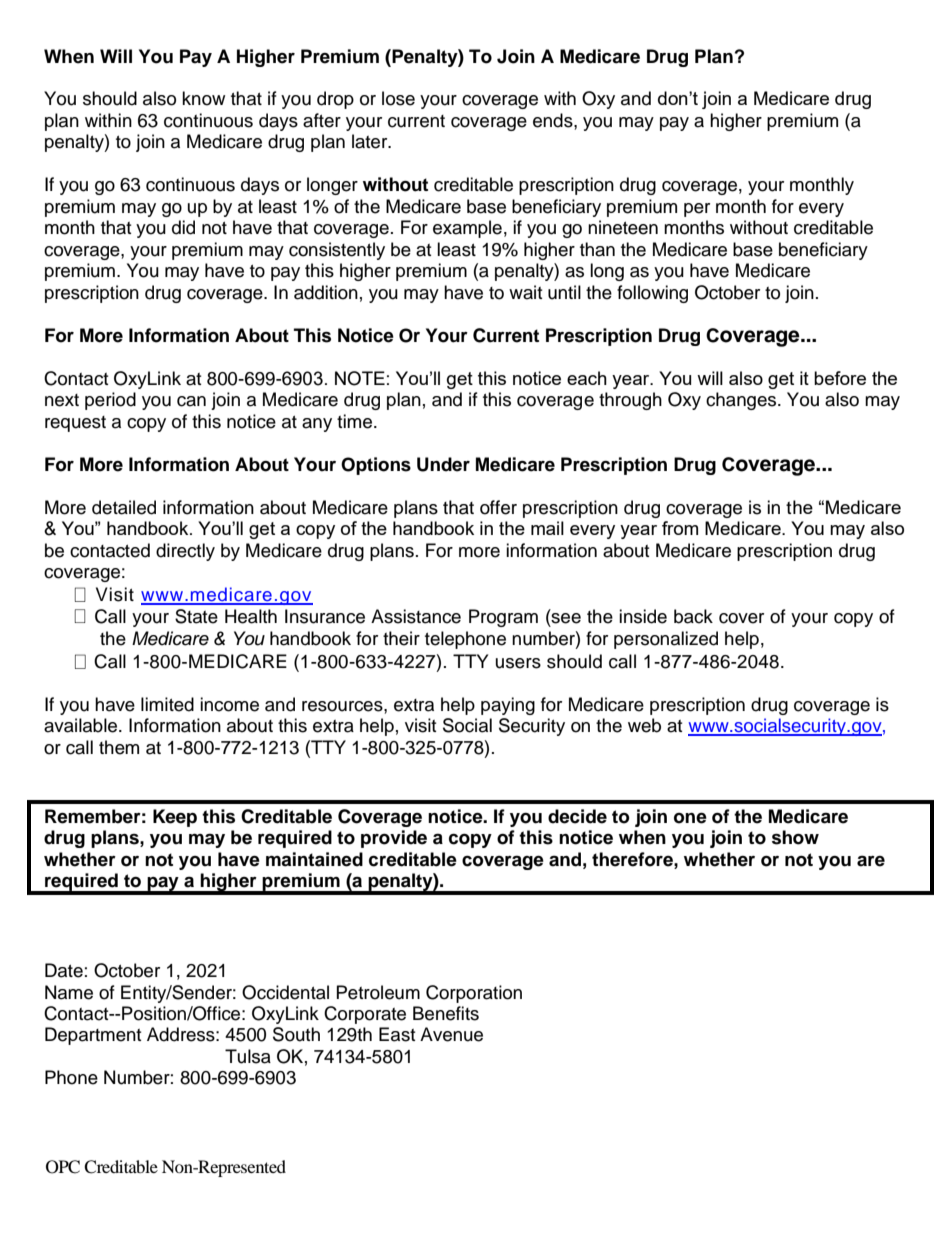  I want to click on lose, so click(398, 98).
